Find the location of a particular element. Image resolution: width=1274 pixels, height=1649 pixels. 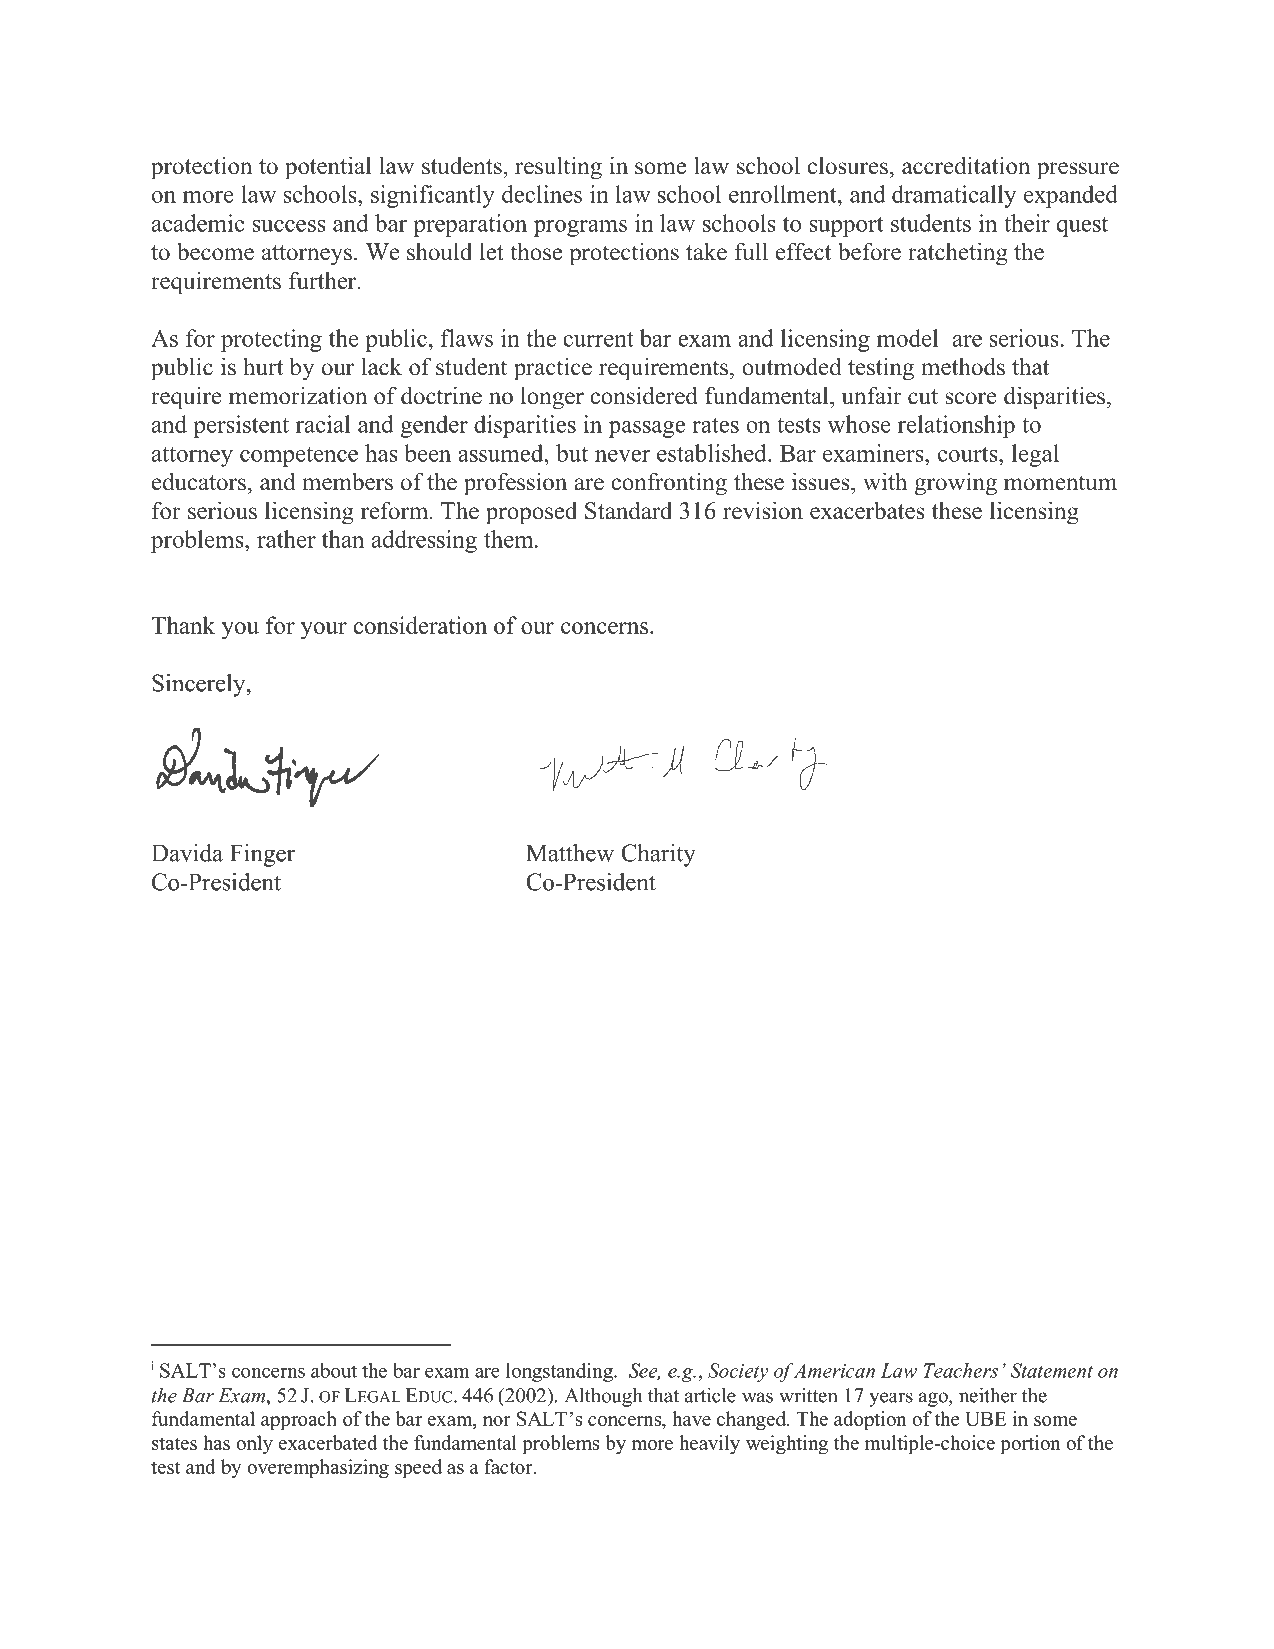

programs is located at coordinates (580, 228).
